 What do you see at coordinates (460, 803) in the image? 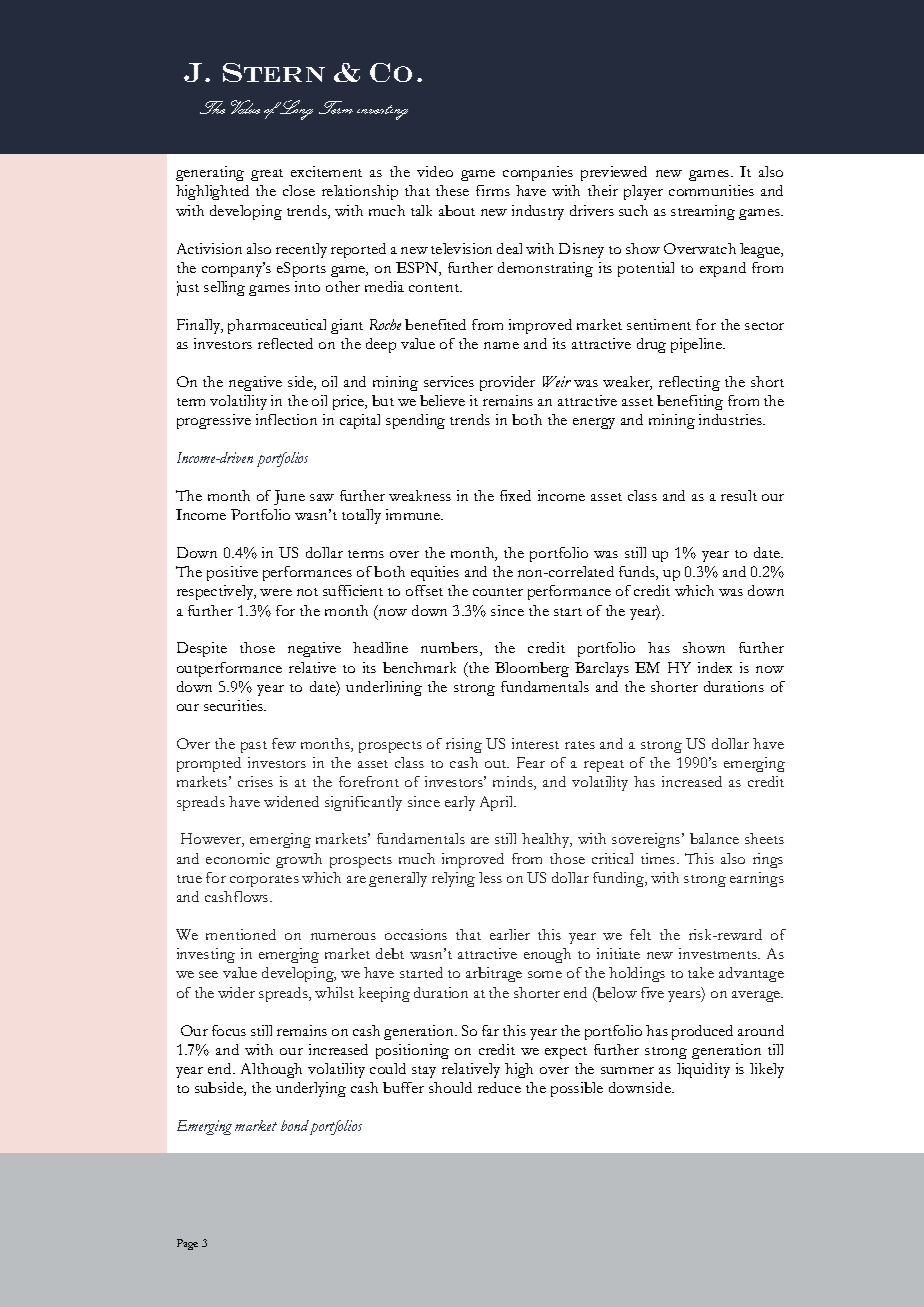
I see `early` at bounding box center [460, 803].
